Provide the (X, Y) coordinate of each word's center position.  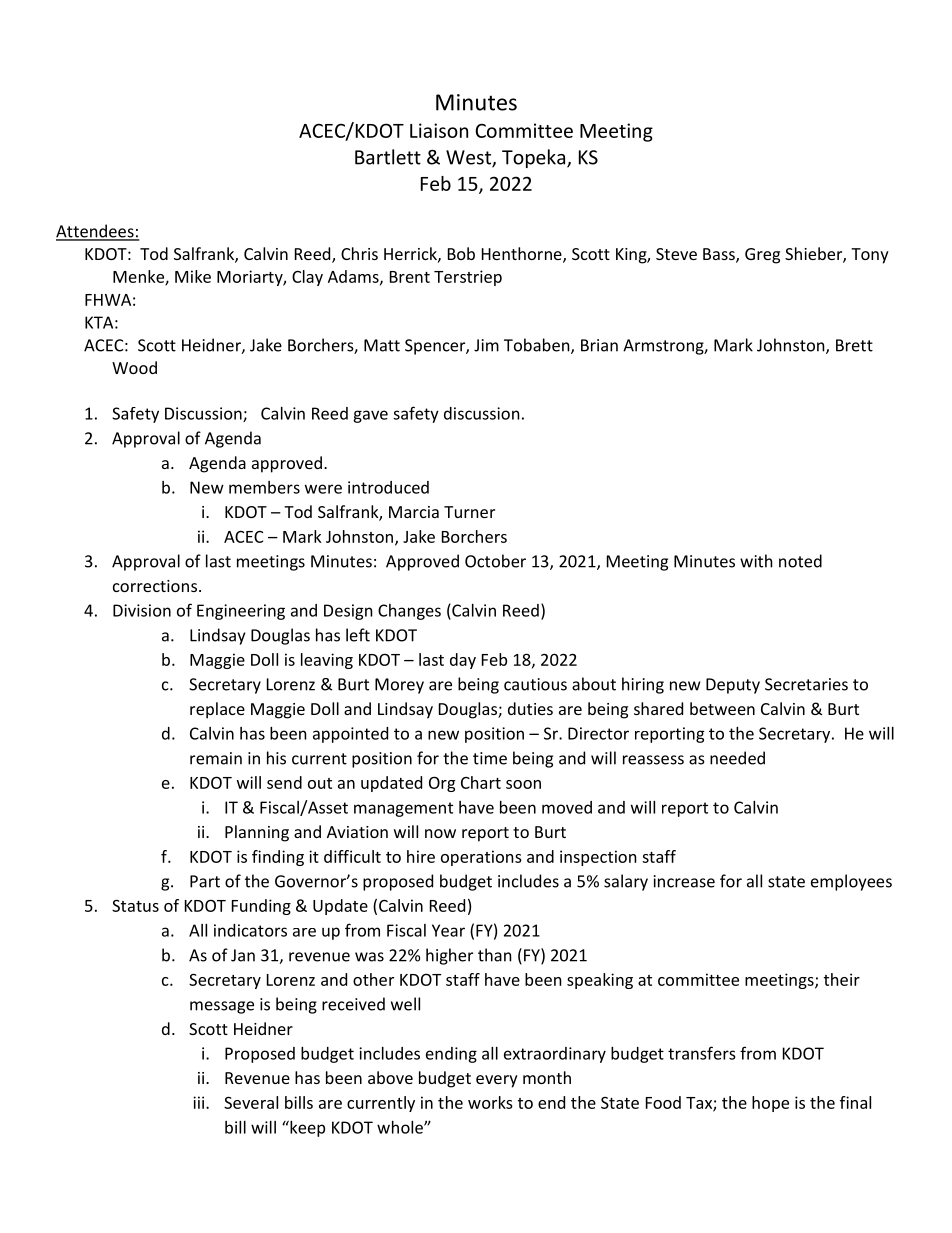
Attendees (96, 232)
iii (200, 1102)
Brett (854, 345)
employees (851, 882)
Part (205, 881)
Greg (762, 256)
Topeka (535, 158)
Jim (486, 345)
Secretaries (806, 684)
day (463, 661)
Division (142, 610)
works (490, 1102)
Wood (134, 367)
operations (481, 858)
